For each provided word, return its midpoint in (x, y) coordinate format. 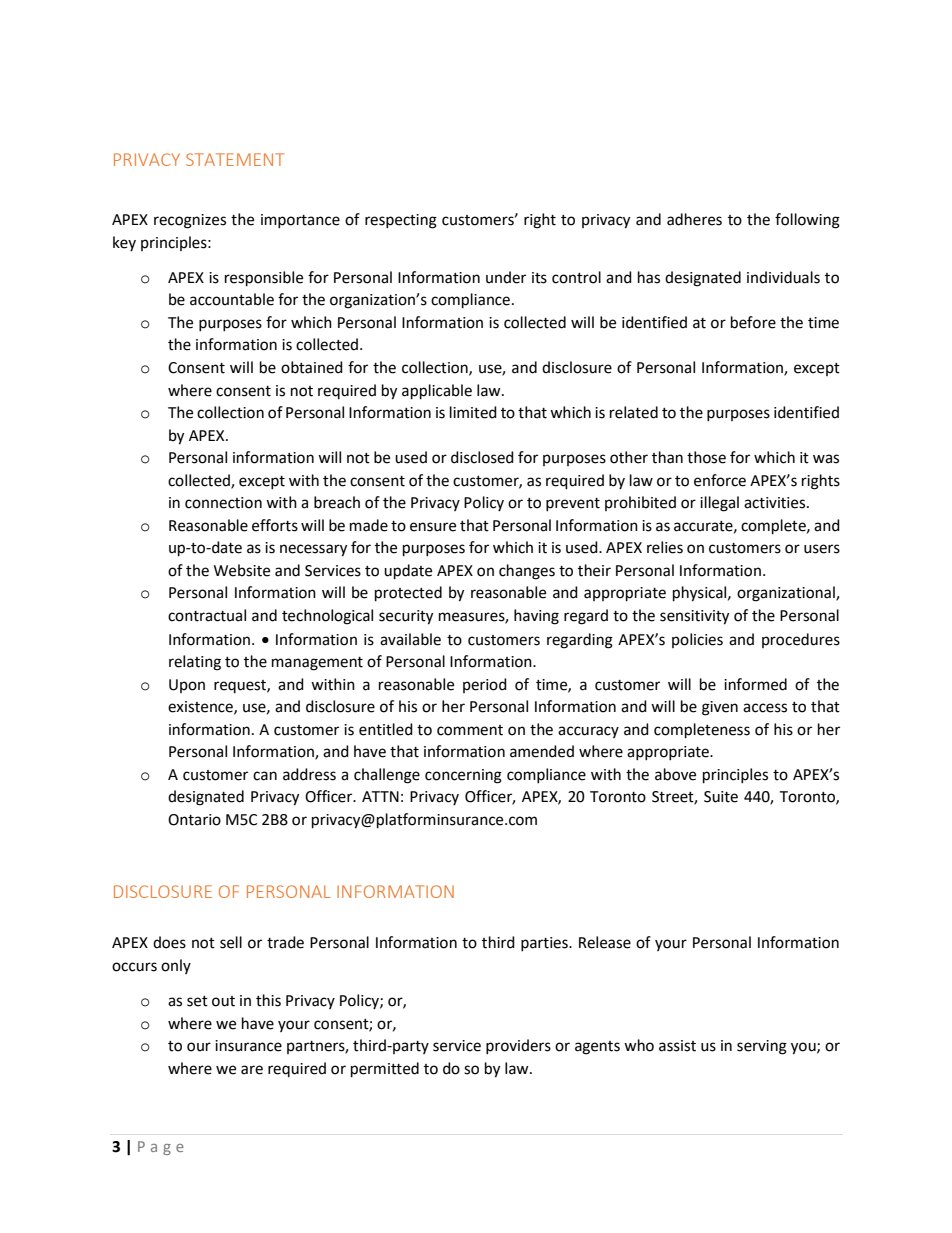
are (252, 1070)
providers (518, 1046)
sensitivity (694, 617)
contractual (207, 615)
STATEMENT (235, 159)
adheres (694, 219)
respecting (401, 221)
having (536, 617)
